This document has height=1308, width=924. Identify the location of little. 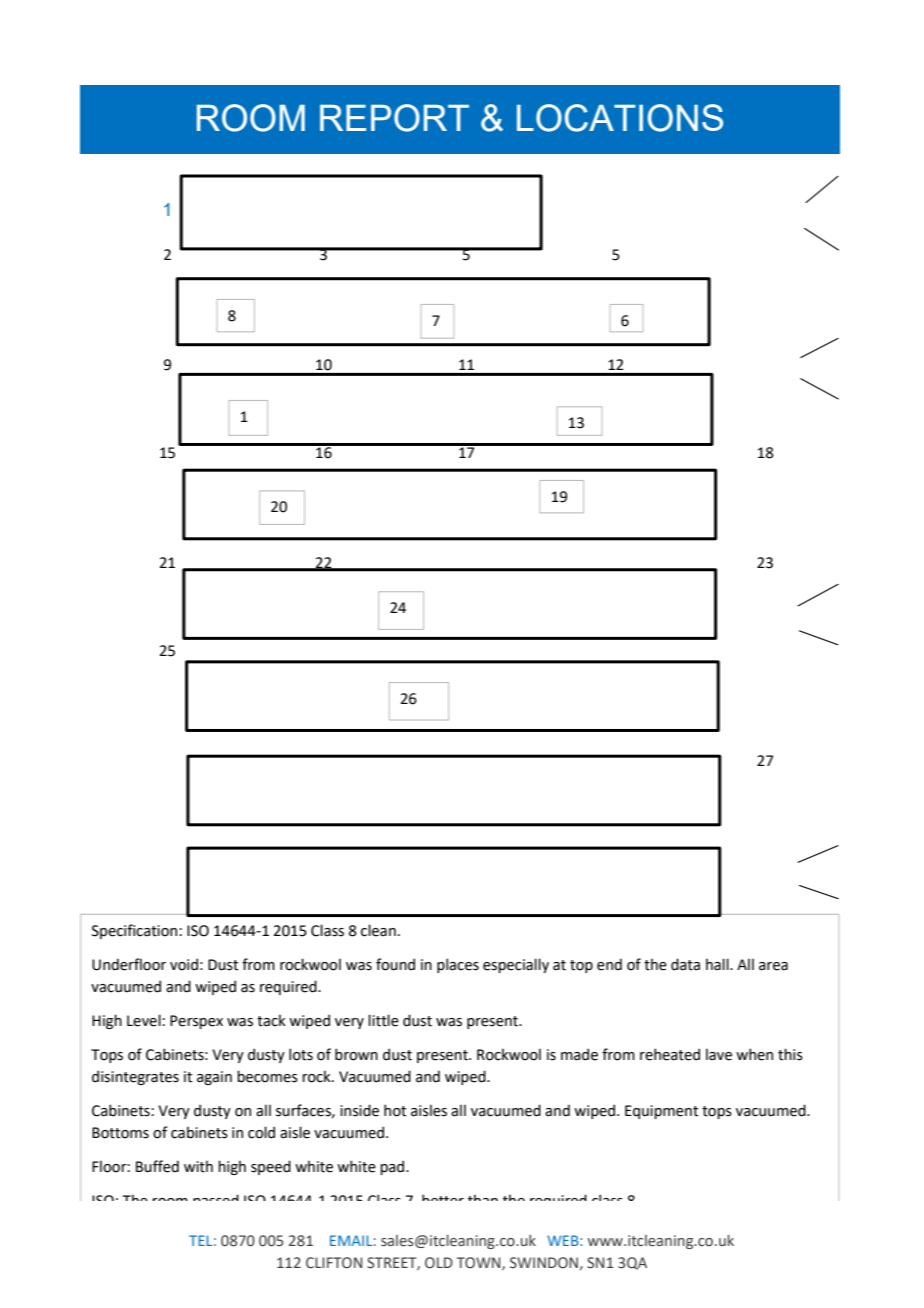
(383, 1020).
